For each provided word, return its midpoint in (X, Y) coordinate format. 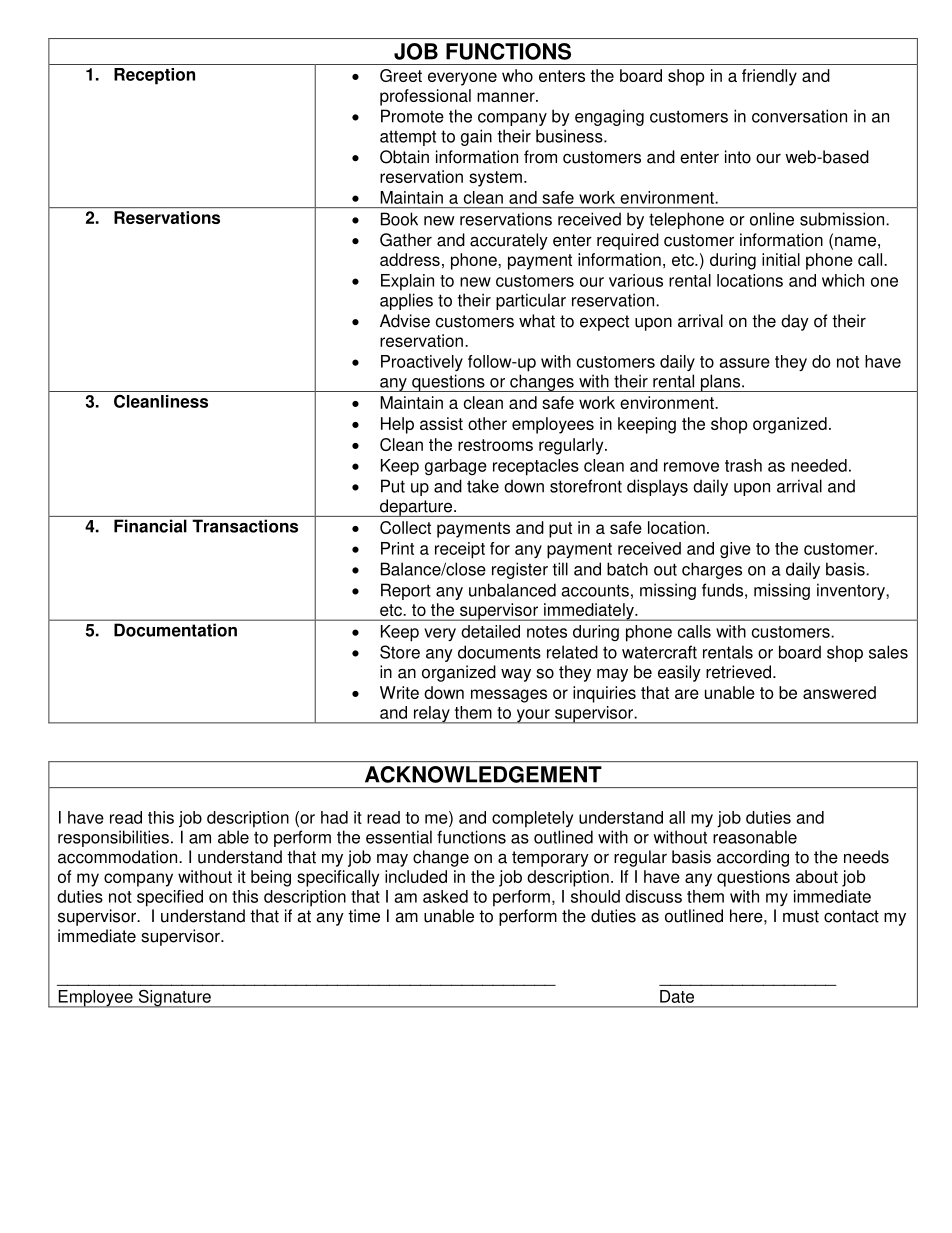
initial (781, 259)
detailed (490, 631)
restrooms (495, 445)
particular (531, 301)
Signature (174, 998)
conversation (799, 116)
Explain (407, 282)
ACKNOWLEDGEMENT (483, 774)
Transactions (245, 526)
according (753, 858)
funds (722, 590)
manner (507, 97)
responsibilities (113, 838)
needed (819, 465)
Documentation (175, 630)
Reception (154, 76)
